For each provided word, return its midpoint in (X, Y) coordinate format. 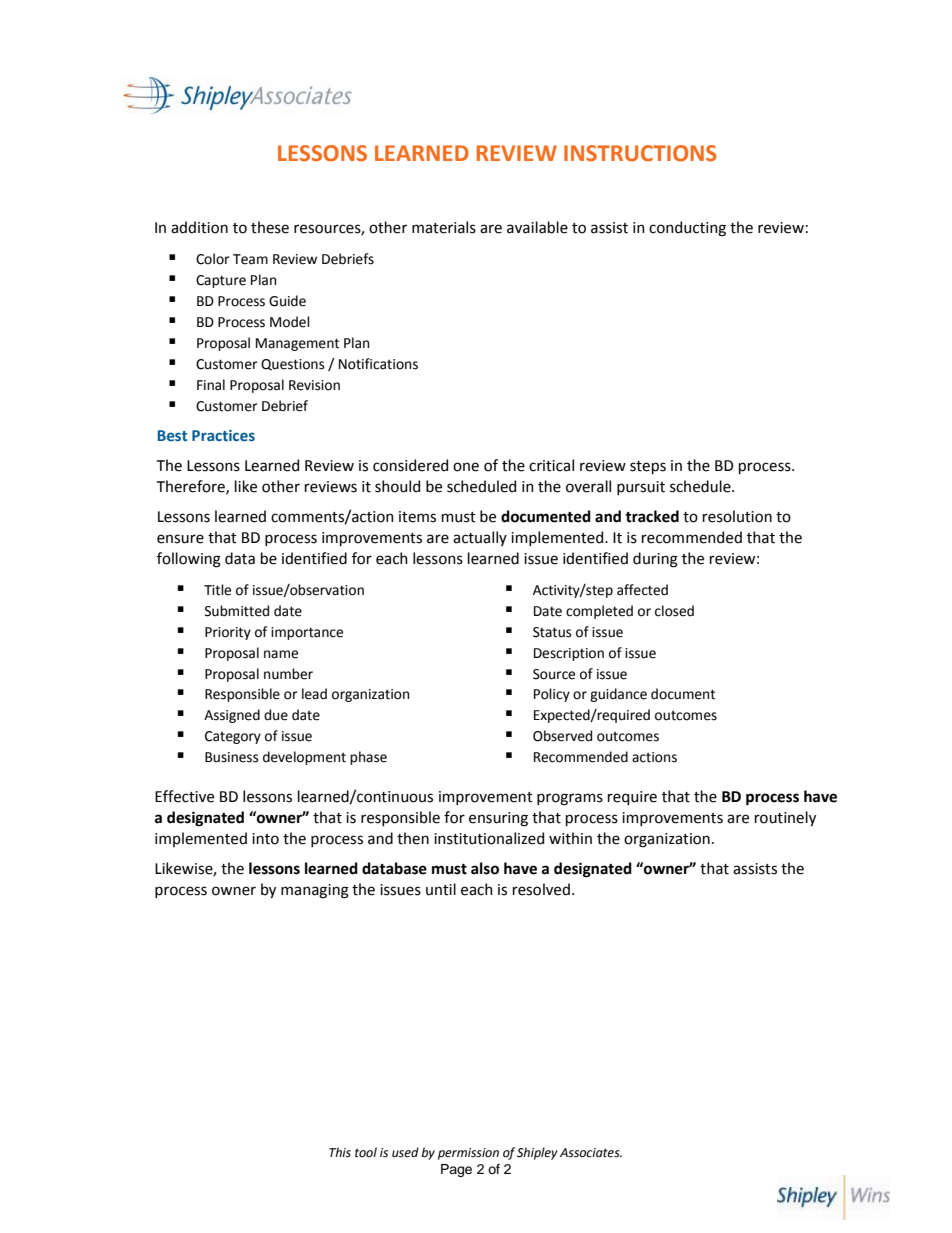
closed (674, 611)
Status (552, 632)
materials (444, 227)
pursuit (641, 488)
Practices (223, 435)
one (466, 467)
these (270, 227)
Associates (591, 1153)
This (340, 1152)
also (485, 868)
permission (468, 1154)
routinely (785, 818)
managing (315, 891)
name (281, 654)
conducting (687, 229)
